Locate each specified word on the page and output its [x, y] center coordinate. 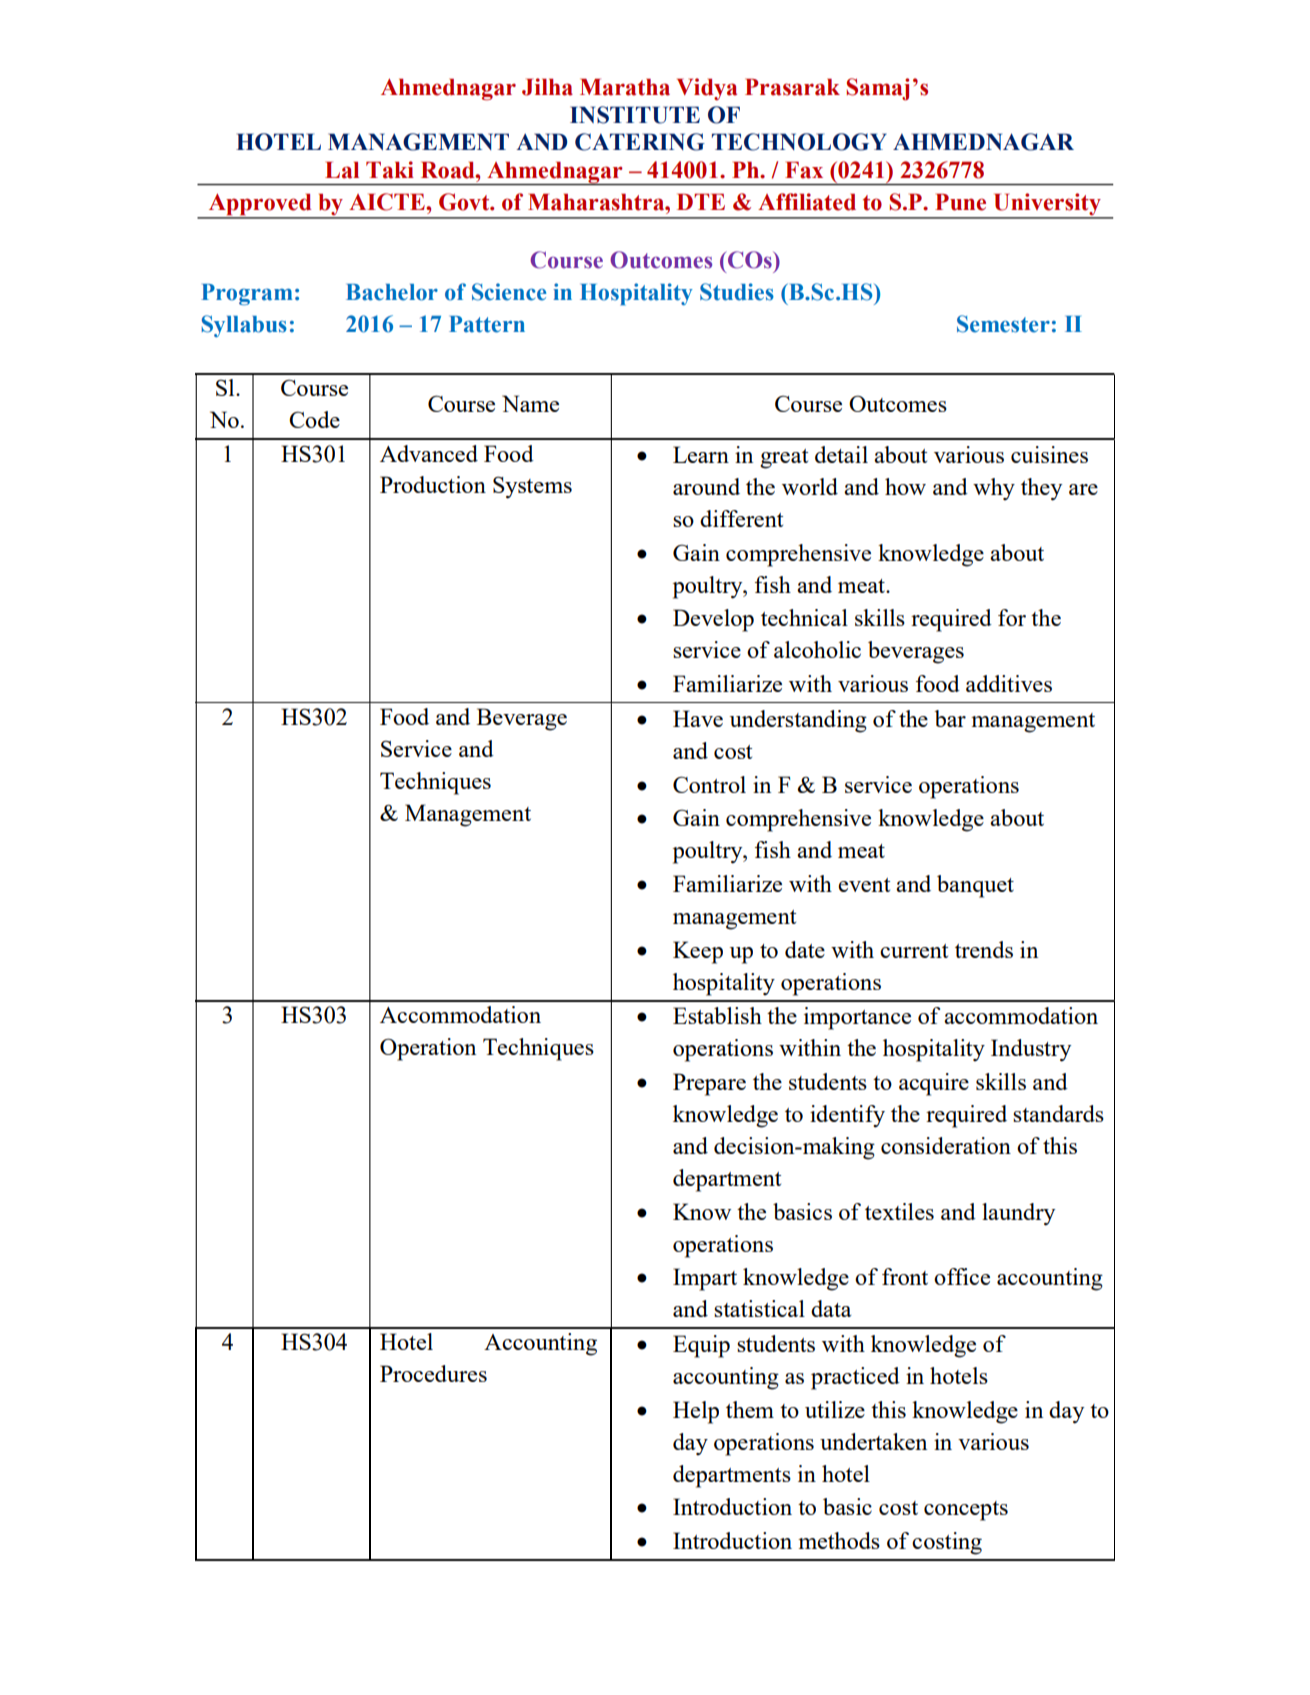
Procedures [433, 1373]
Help [696, 1412]
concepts [966, 1511]
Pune [960, 202]
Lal [342, 170]
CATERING [640, 142]
